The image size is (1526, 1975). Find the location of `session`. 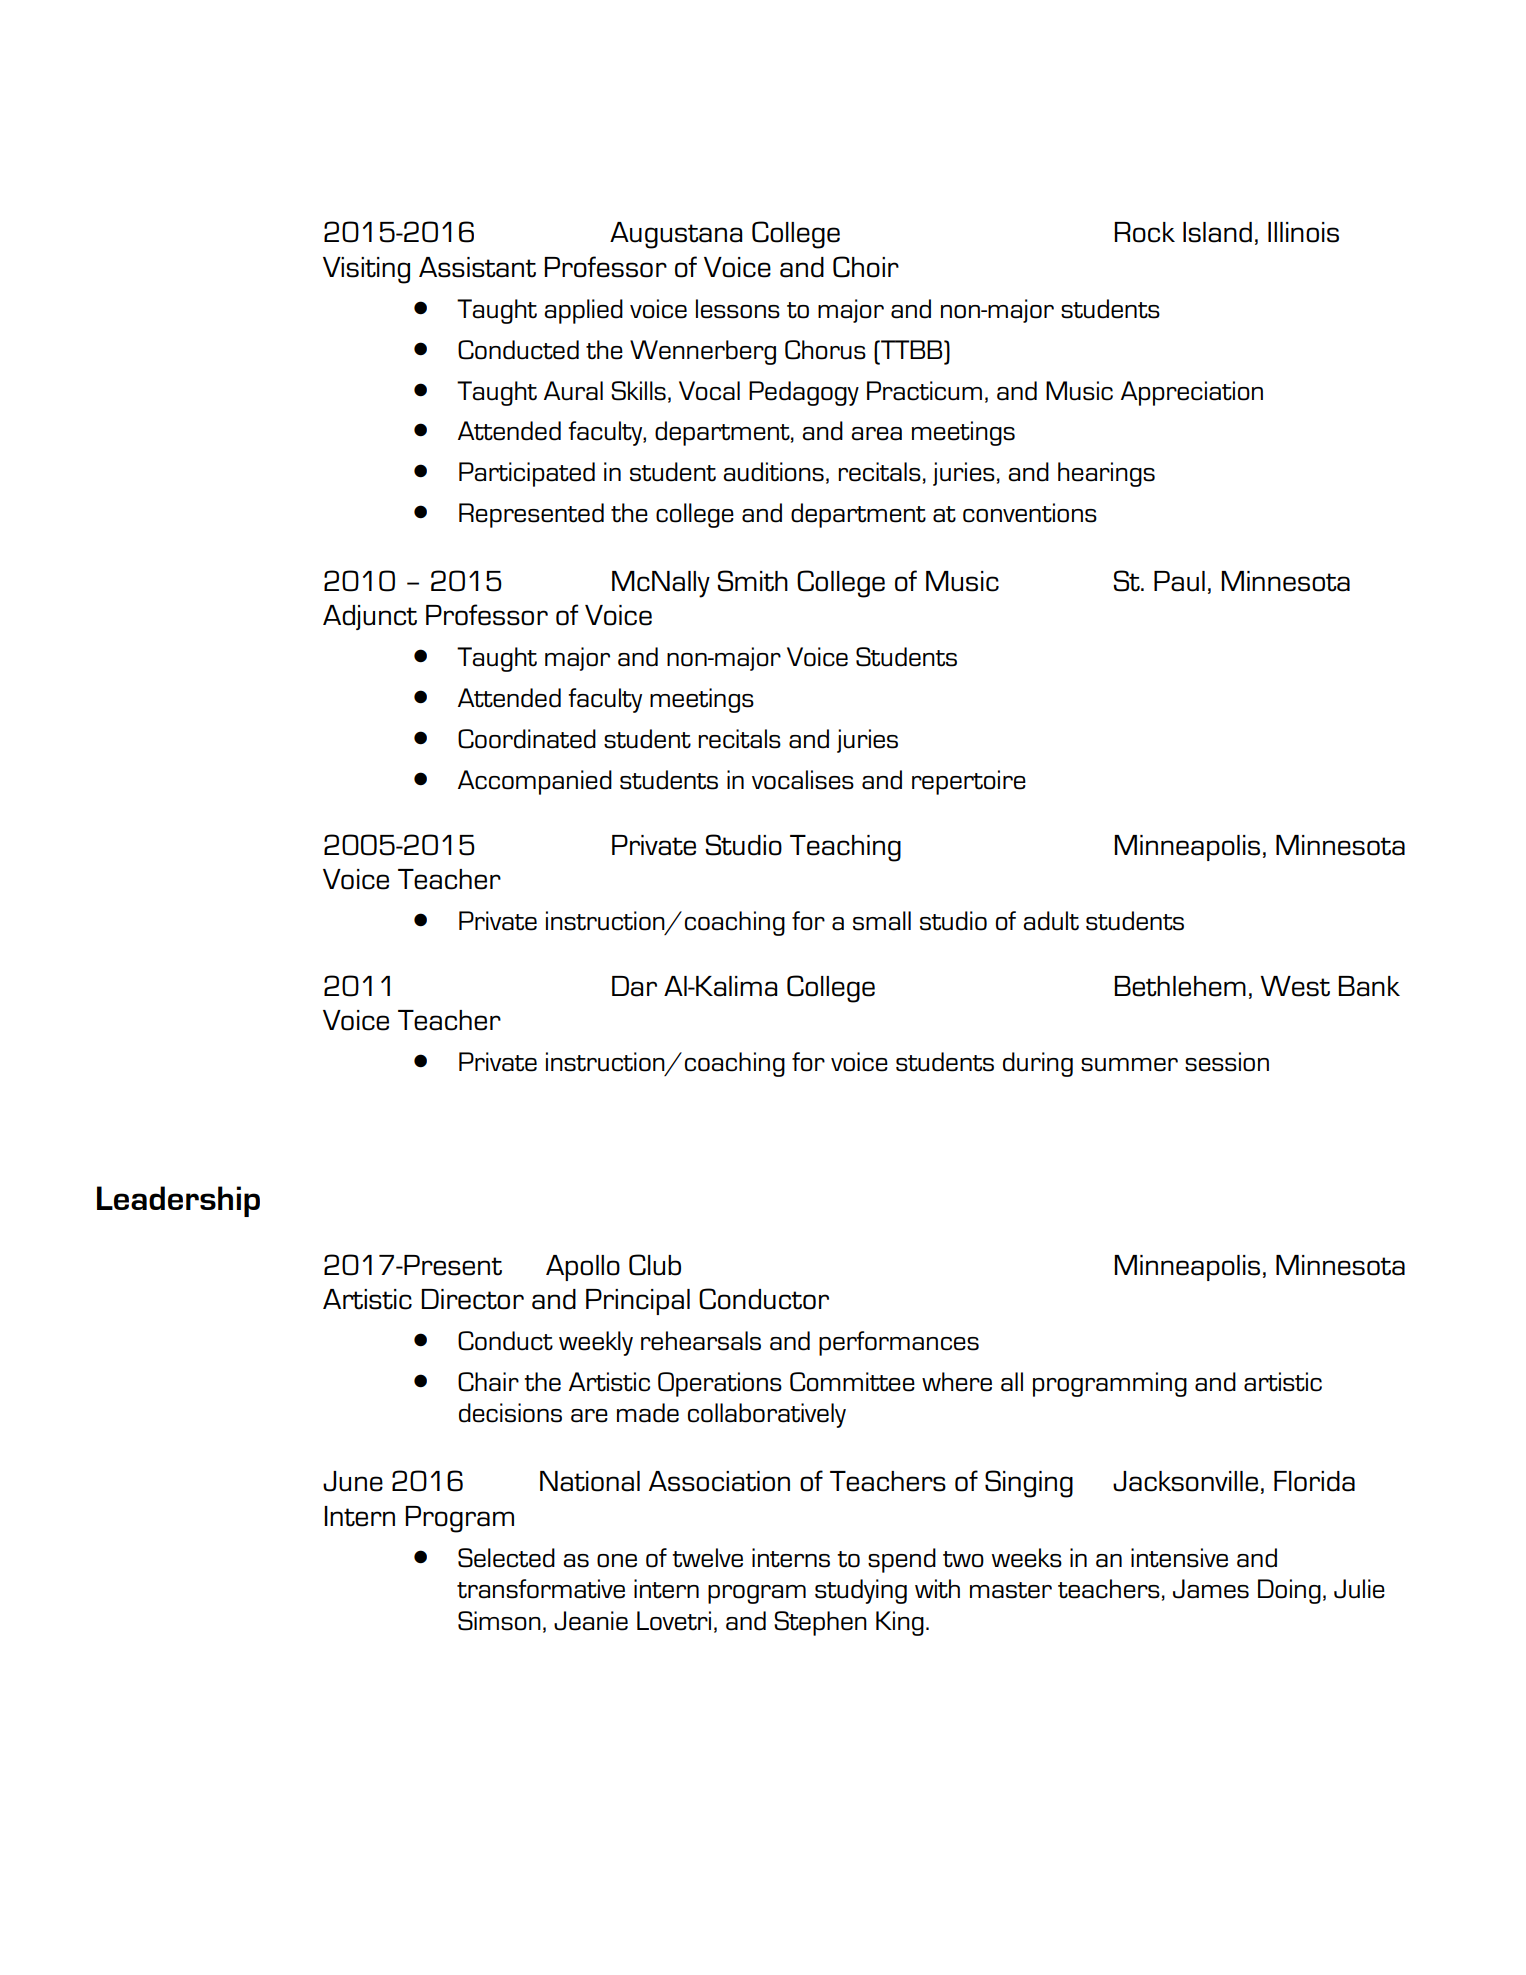

session is located at coordinates (1227, 1062).
